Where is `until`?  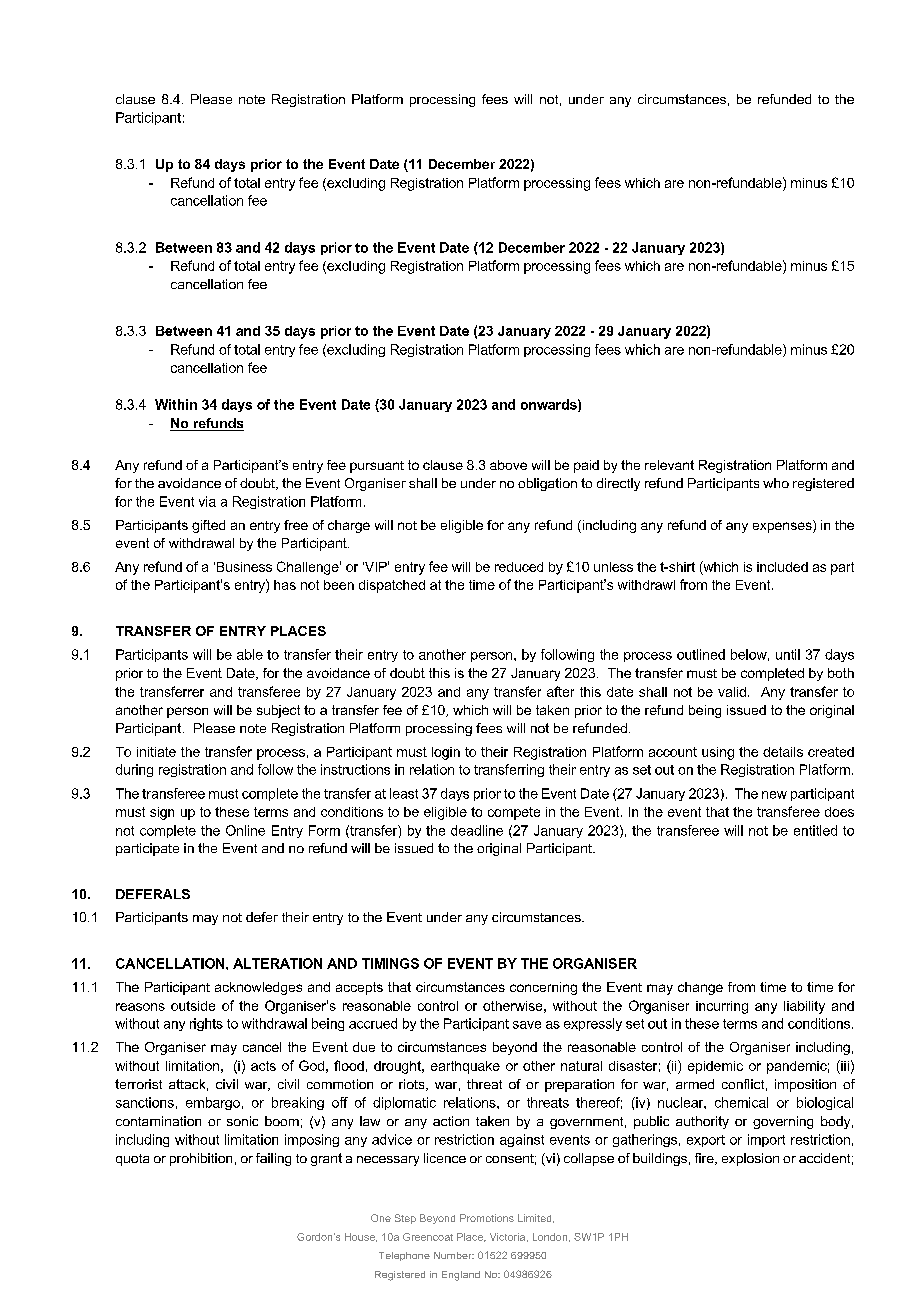
until is located at coordinates (788, 654).
